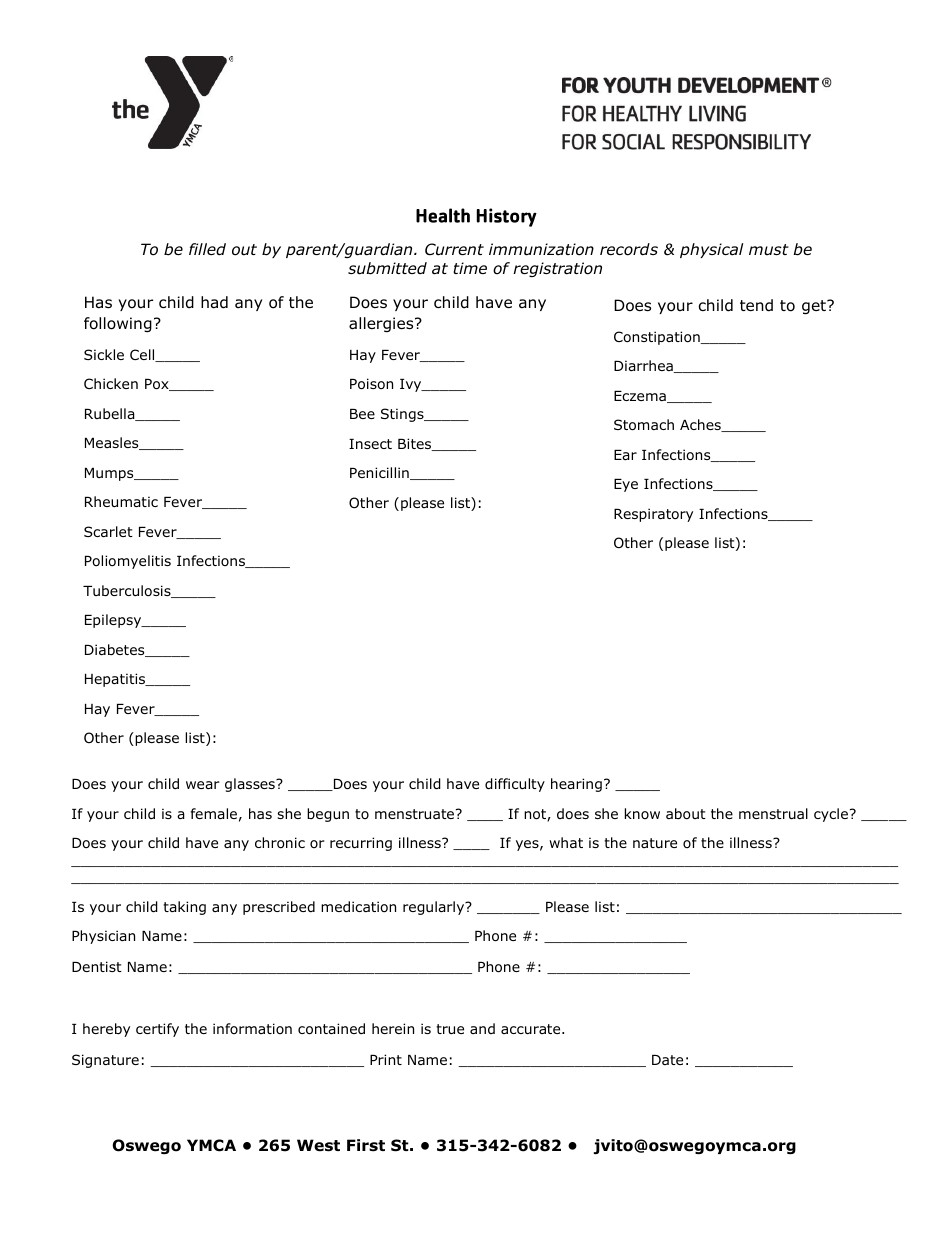 This screenshot has width=952, height=1233. I want to click on menstrual, so click(773, 813).
